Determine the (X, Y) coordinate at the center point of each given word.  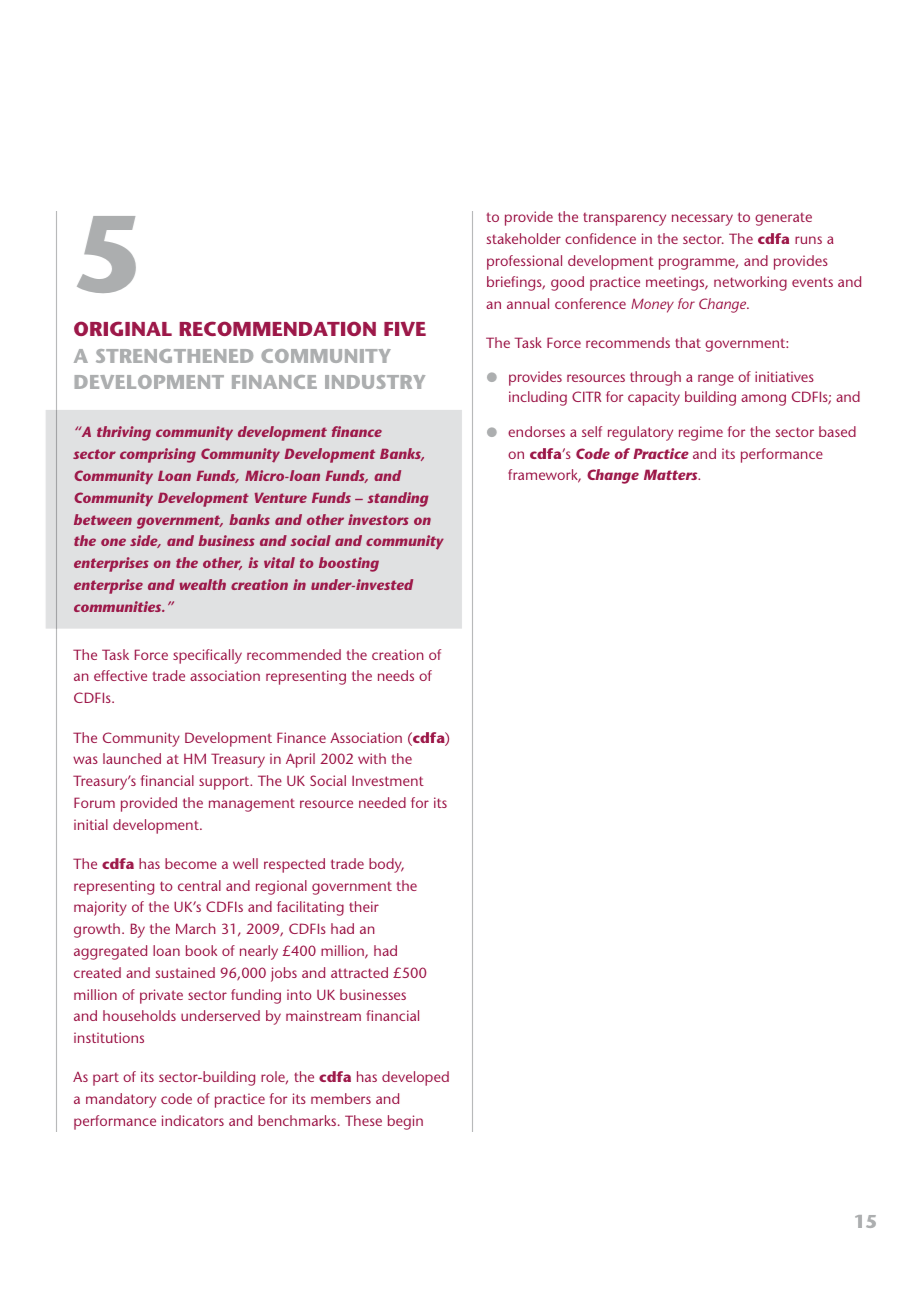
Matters (672, 474)
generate (783, 219)
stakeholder (524, 238)
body (386, 865)
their (364, 906)
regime (701, 433)
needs (396, 675)
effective (120, 675)
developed (415, 1078)
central (199, 885)
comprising (158, 455)
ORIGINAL (123, 328)
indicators (193, 1120)
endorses (536, 431)
